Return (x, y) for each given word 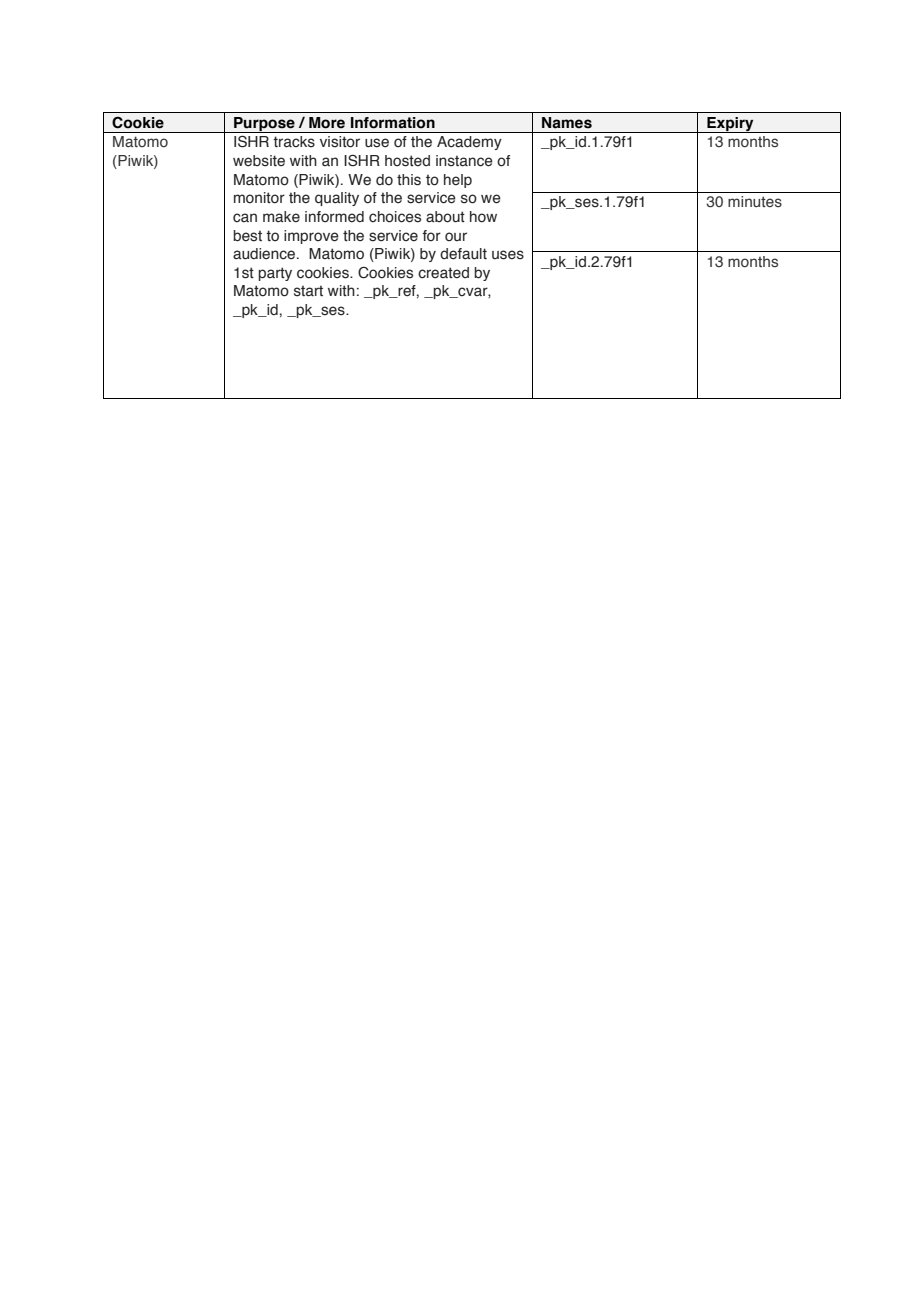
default (463, 254)
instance (464, 161)
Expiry (730, 125)
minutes (755, 201)
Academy (469, 143)
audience (265, 254)
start (308, 291)
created (443, 273)
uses (508, 255)
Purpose (264, 125)
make (281, 217)
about (445, 217)
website (259, 161)
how (483, 217)
